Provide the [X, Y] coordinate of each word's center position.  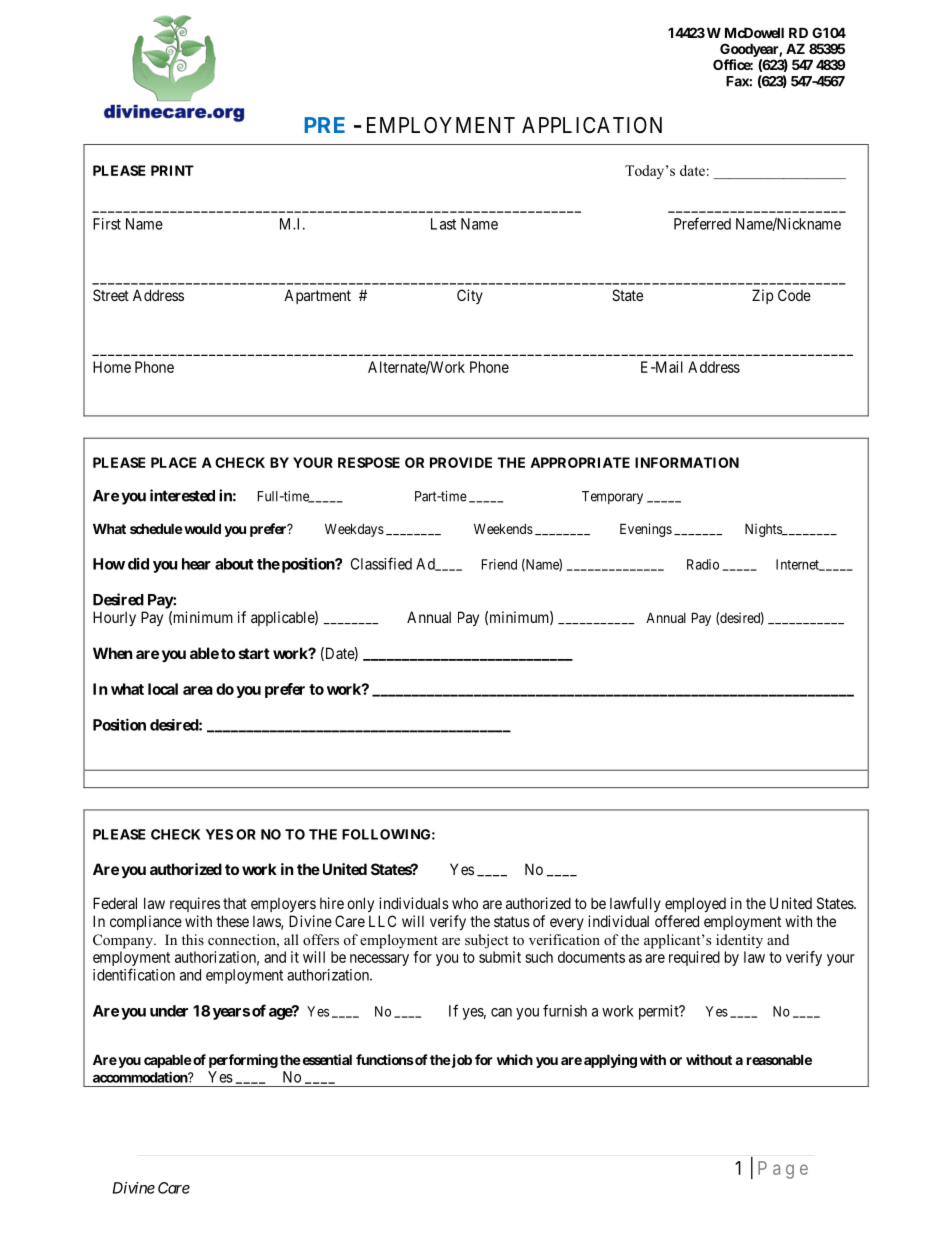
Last [443, 224]
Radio [703, 564]
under [169, 1011]
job [461, 1061]
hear [196, 564]
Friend [499, 564]
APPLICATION [592, 125]
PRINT [172, 170]
